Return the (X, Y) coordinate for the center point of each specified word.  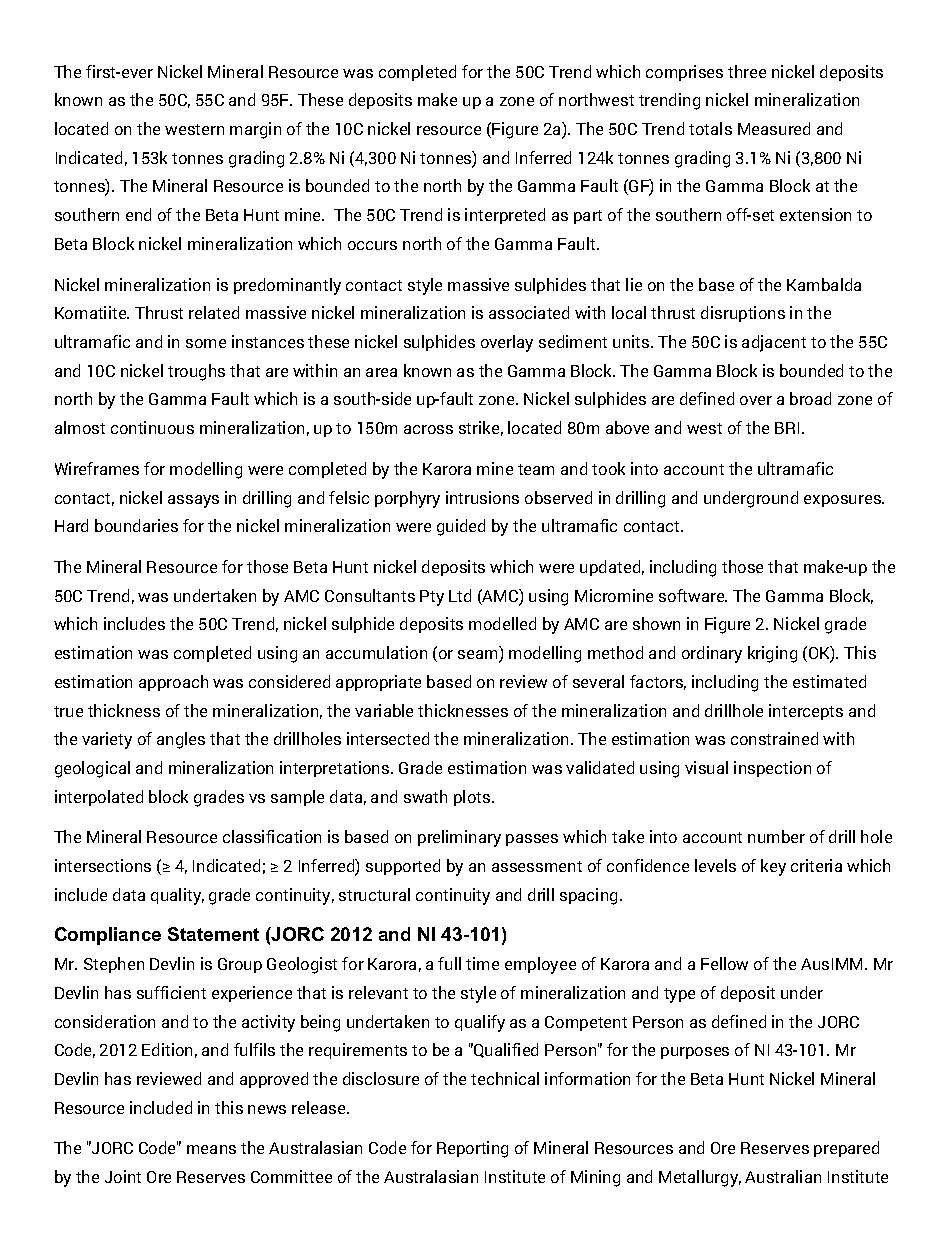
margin (255, 130)
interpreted (505, 216)
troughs (196, 372)
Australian (783, 1176)
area (381, 372)
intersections (103, 865)
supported (403, 867)
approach (173, 683)
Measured (774, 128)
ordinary (712, 654)
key (773, 867)
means (211, 1149)
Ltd (460, 595)
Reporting (472, 1149)
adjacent (774, 343)
